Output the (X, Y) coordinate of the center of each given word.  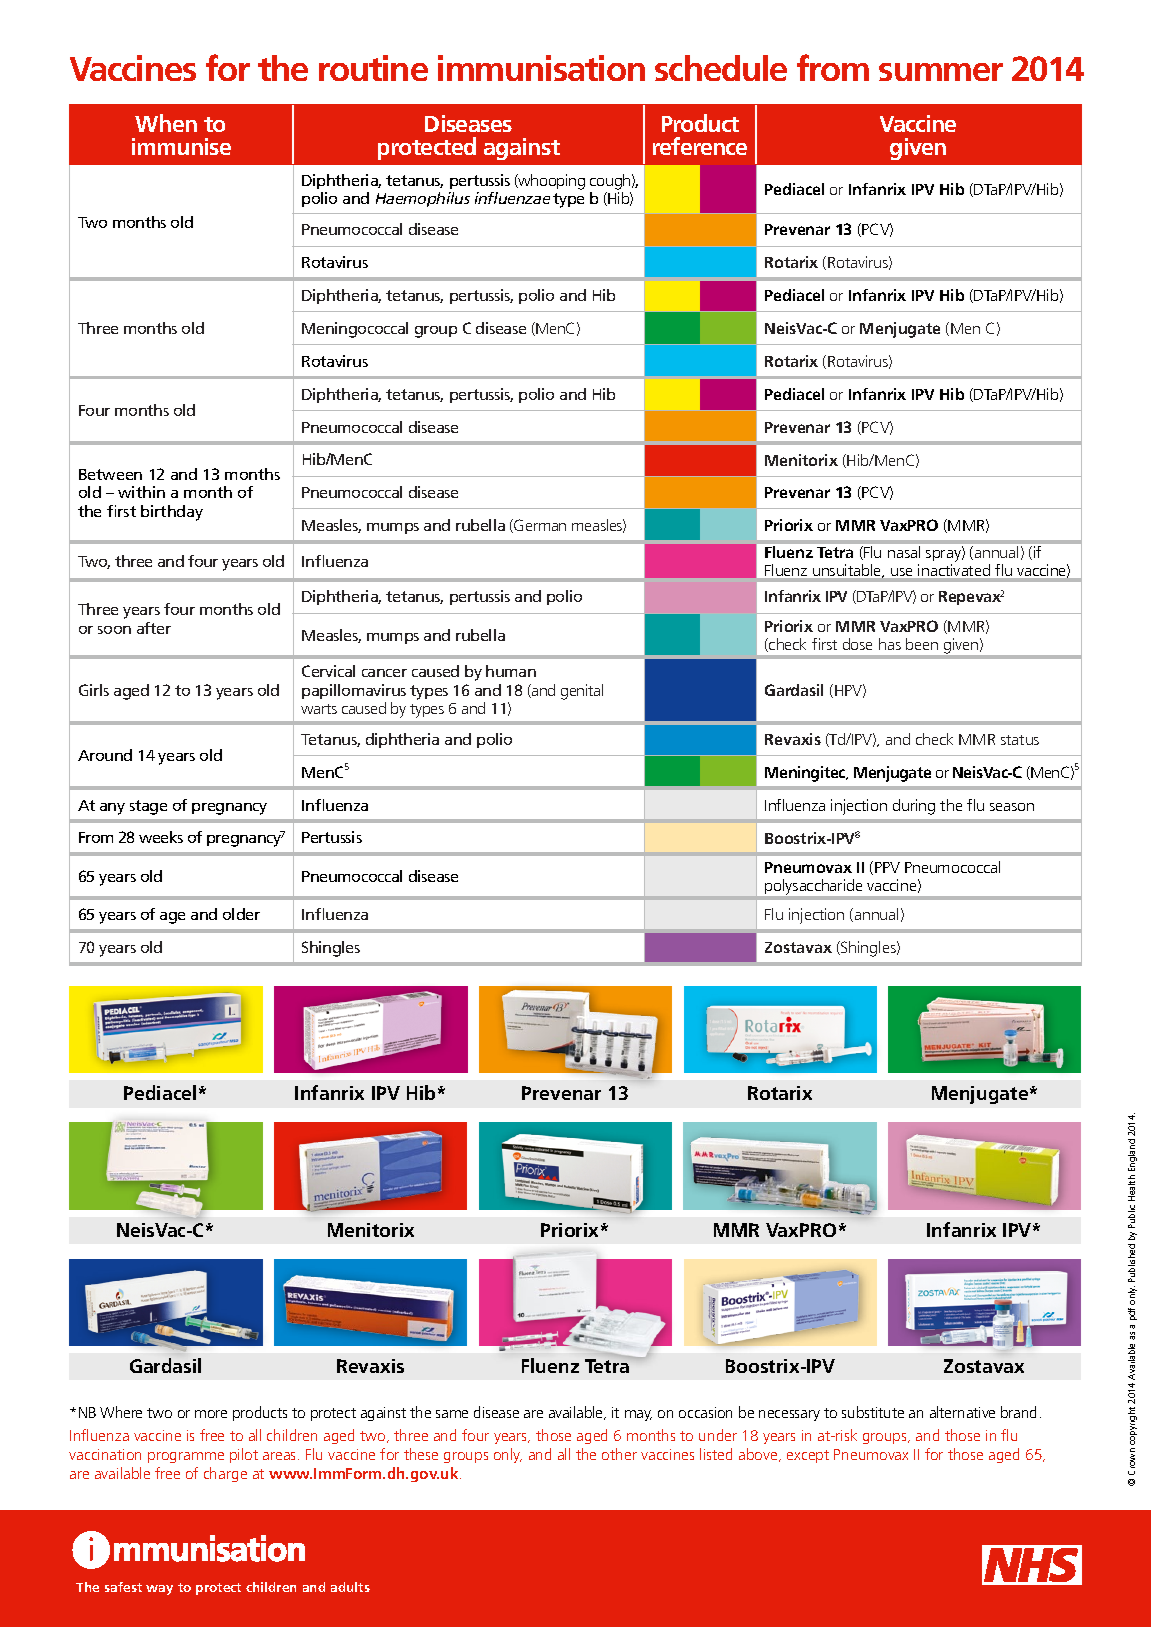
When (166, 123)
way (159, 1590)
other (619, 1454)
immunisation (541, 68)
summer (941, 72)
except (808, 1456)
